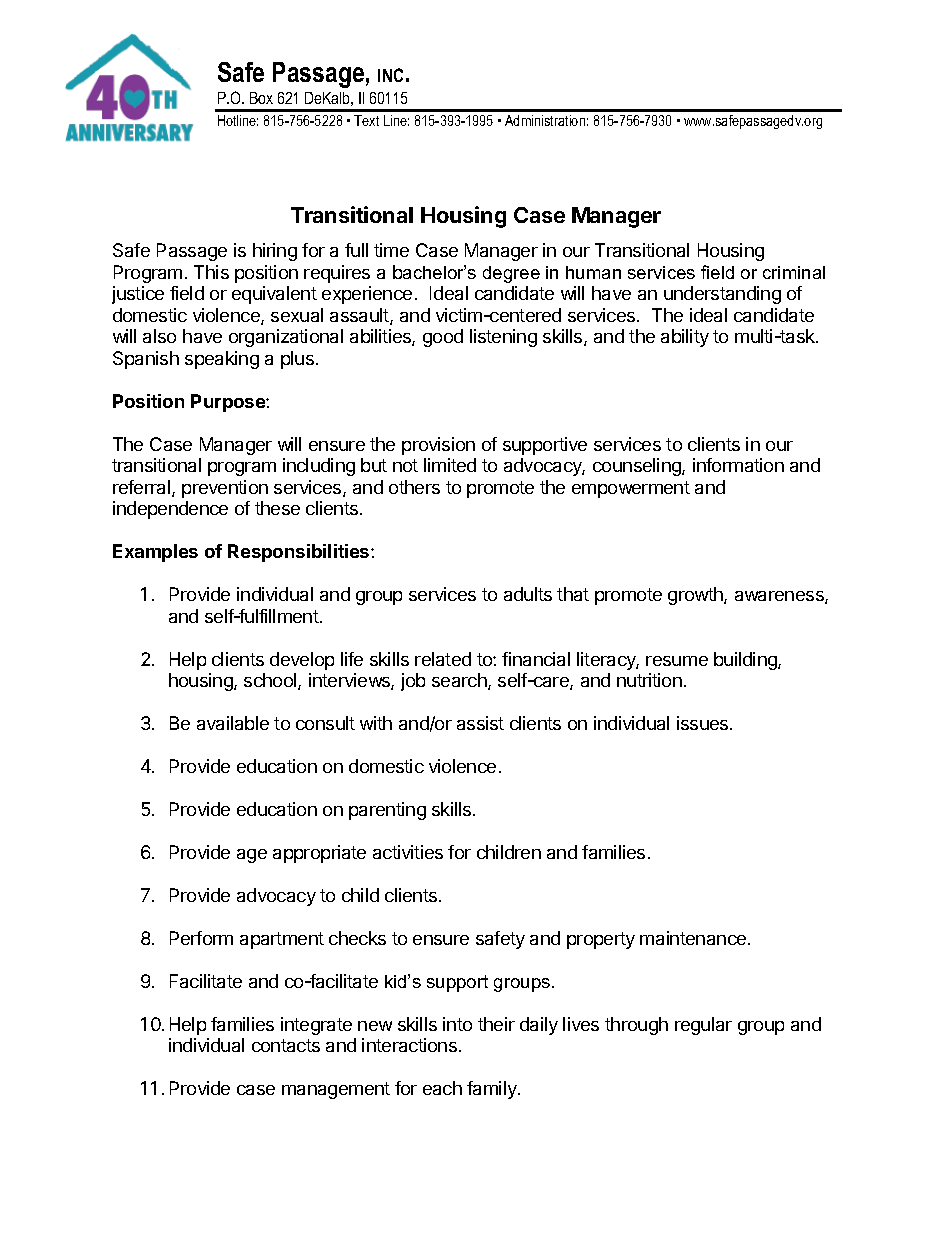  What do you see at coordinates (738, 465) in the screenshot?
I see `information` at bounding box center [738, 465].
